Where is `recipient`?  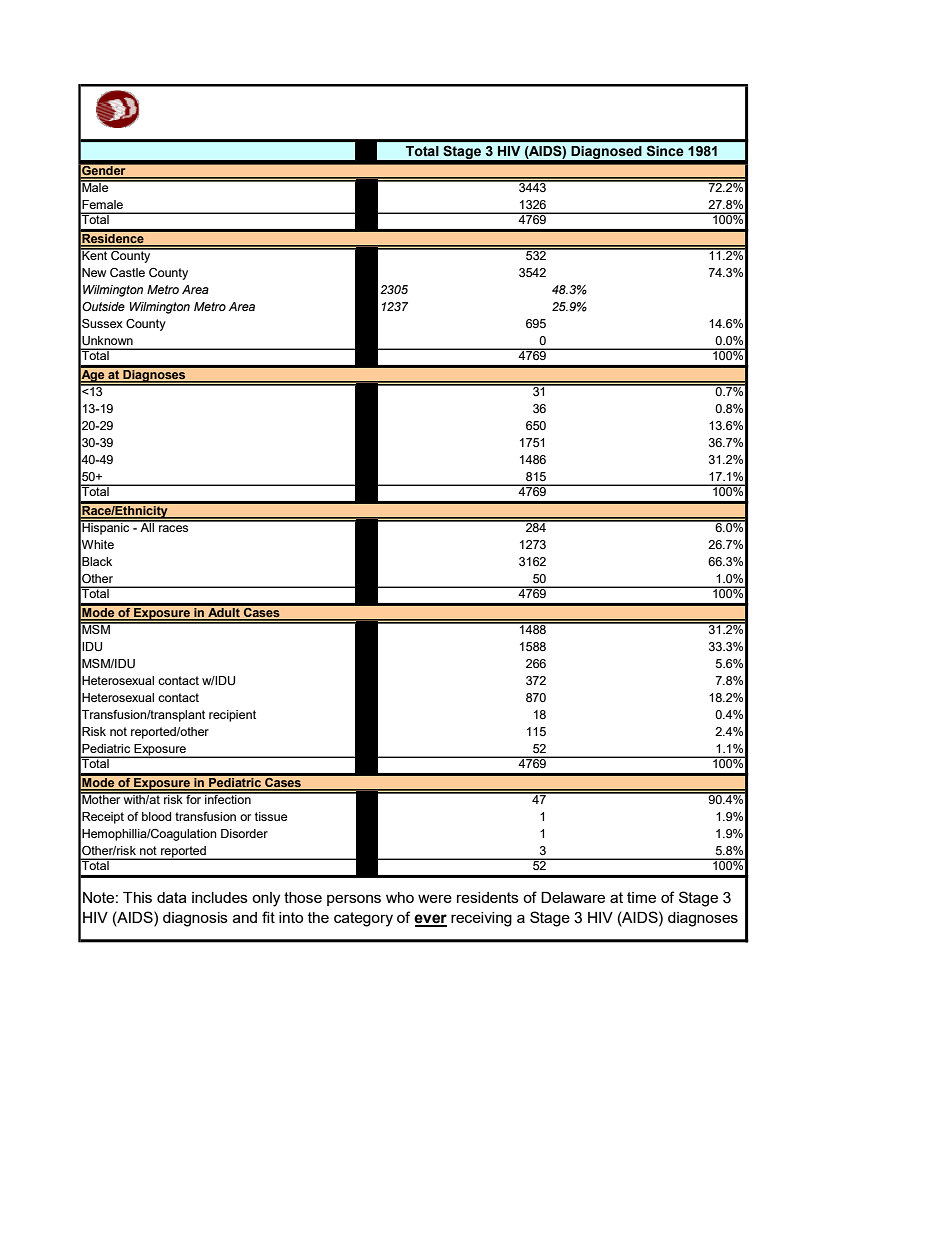
recipient is located at coordinates (232, 716).
